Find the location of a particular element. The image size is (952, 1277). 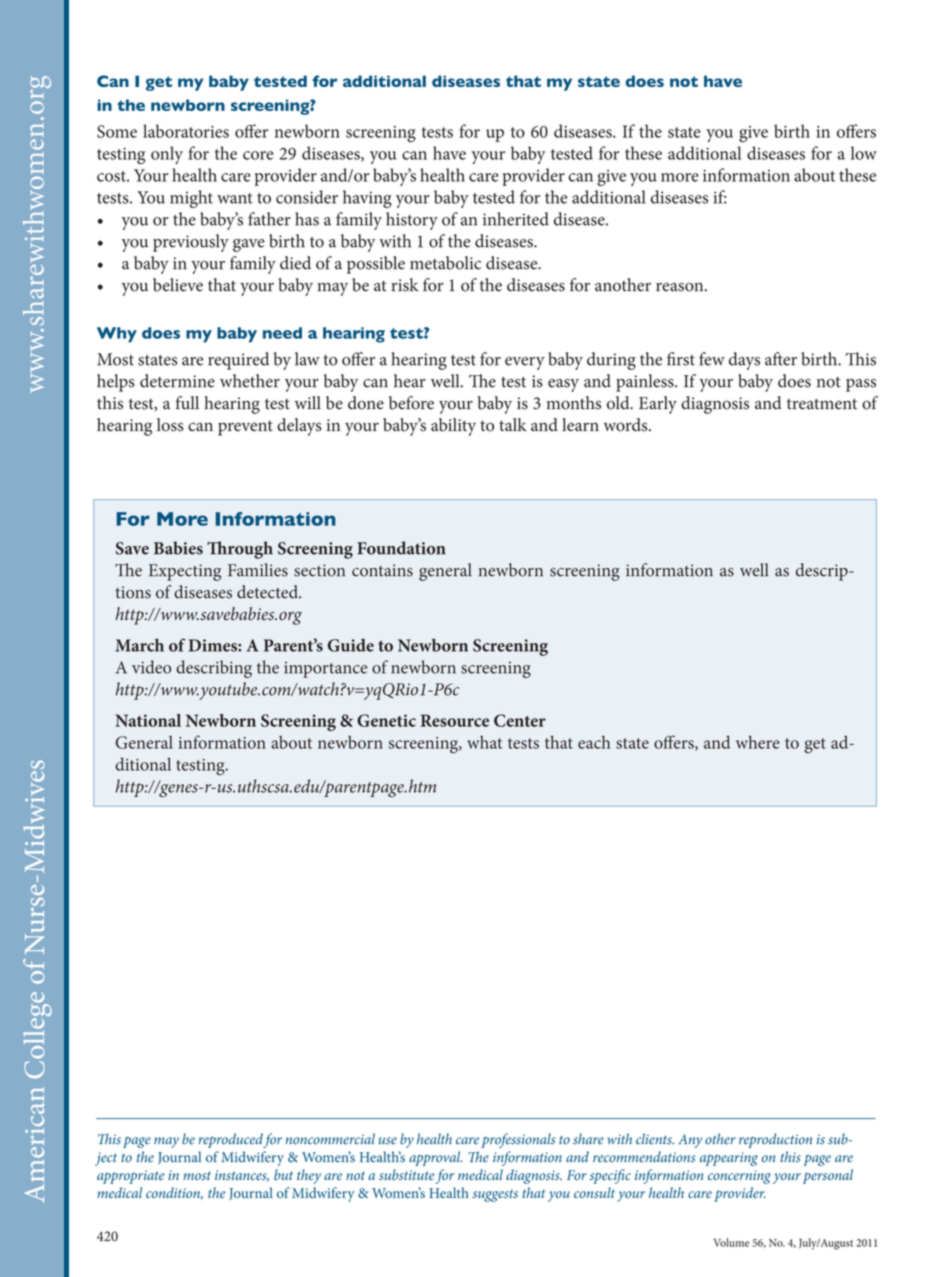

only is located at coordinates (167, 155).
